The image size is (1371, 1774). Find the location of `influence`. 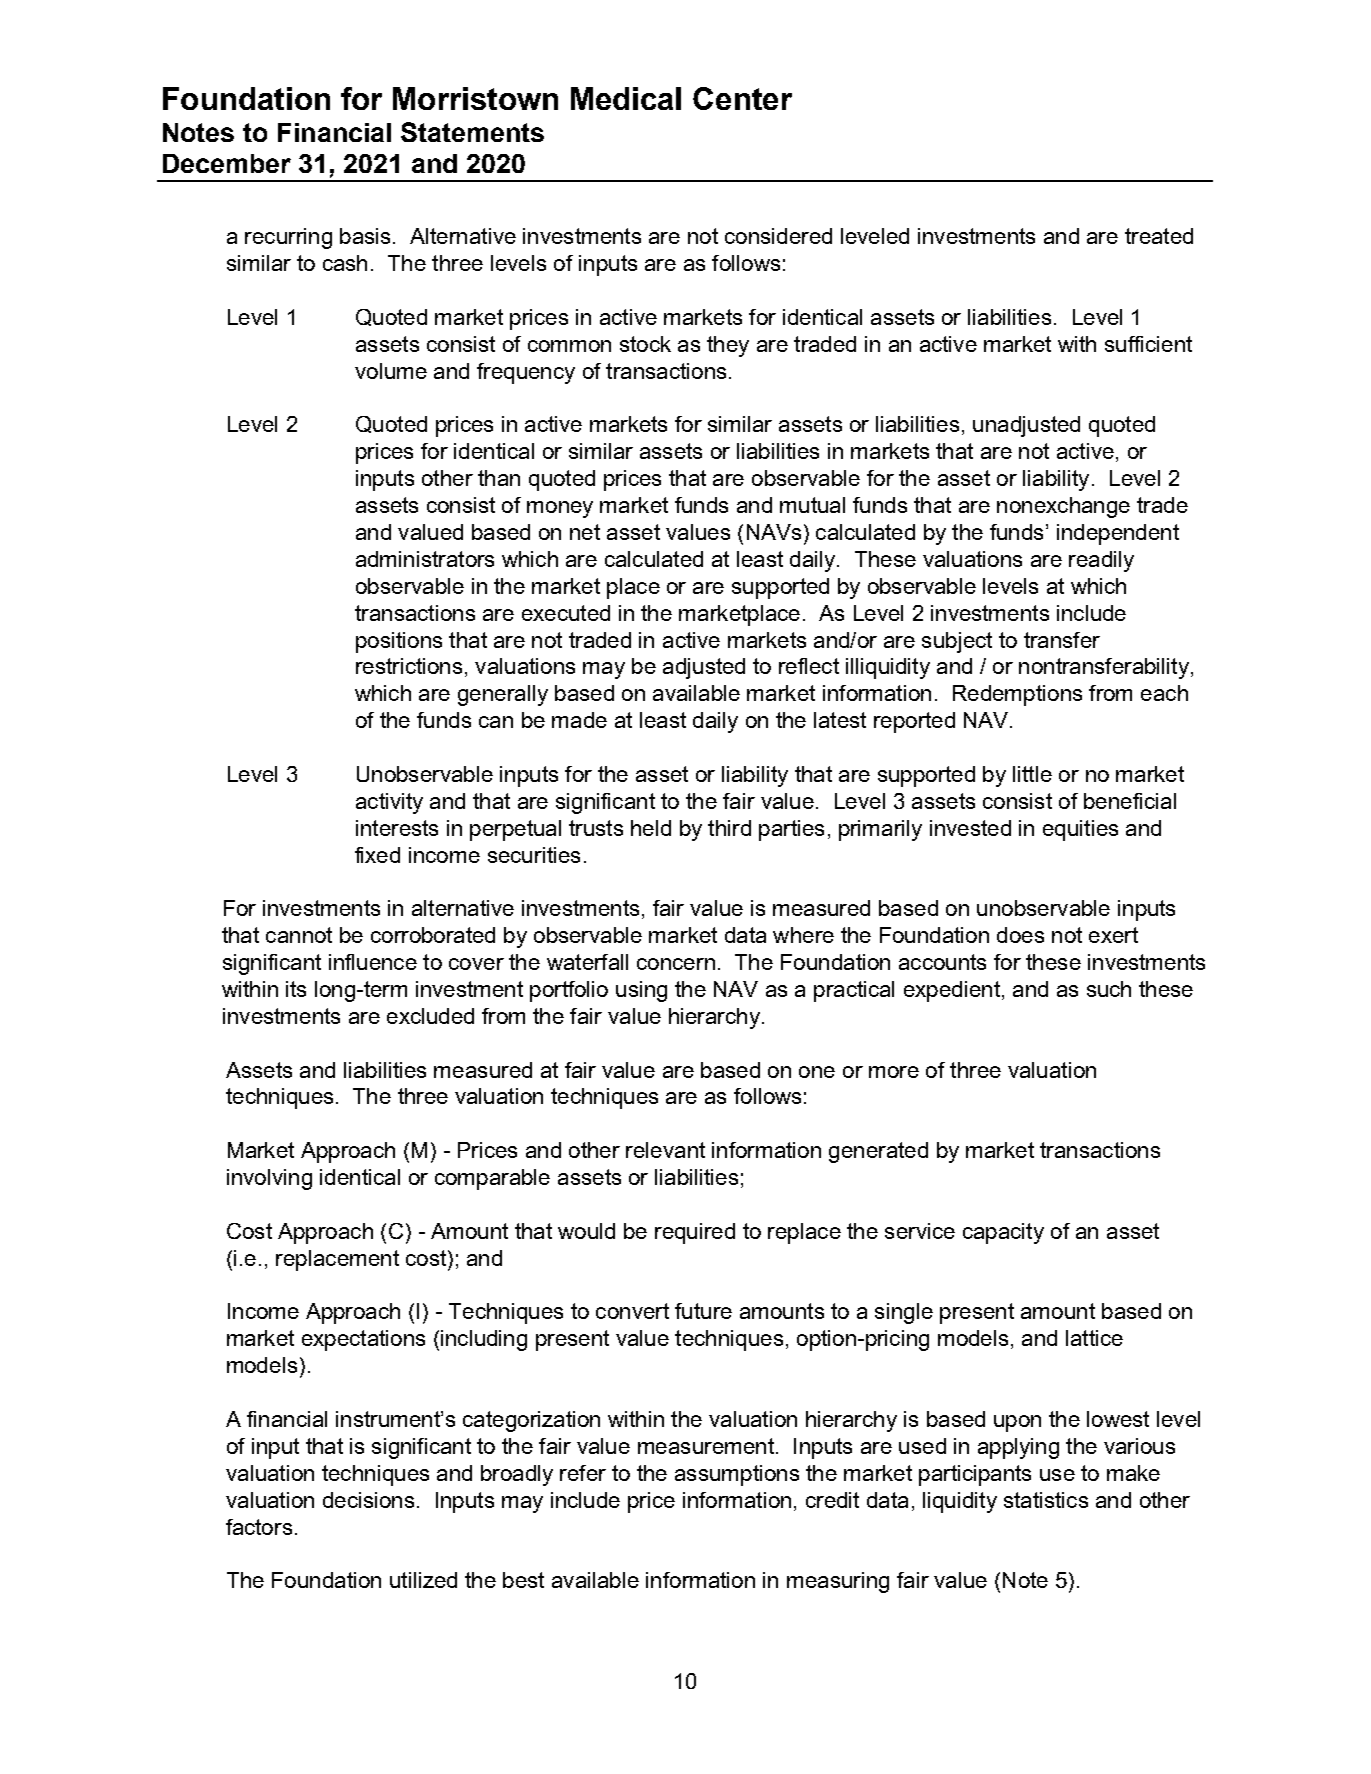

influence is located at coordinates (373, 962).
